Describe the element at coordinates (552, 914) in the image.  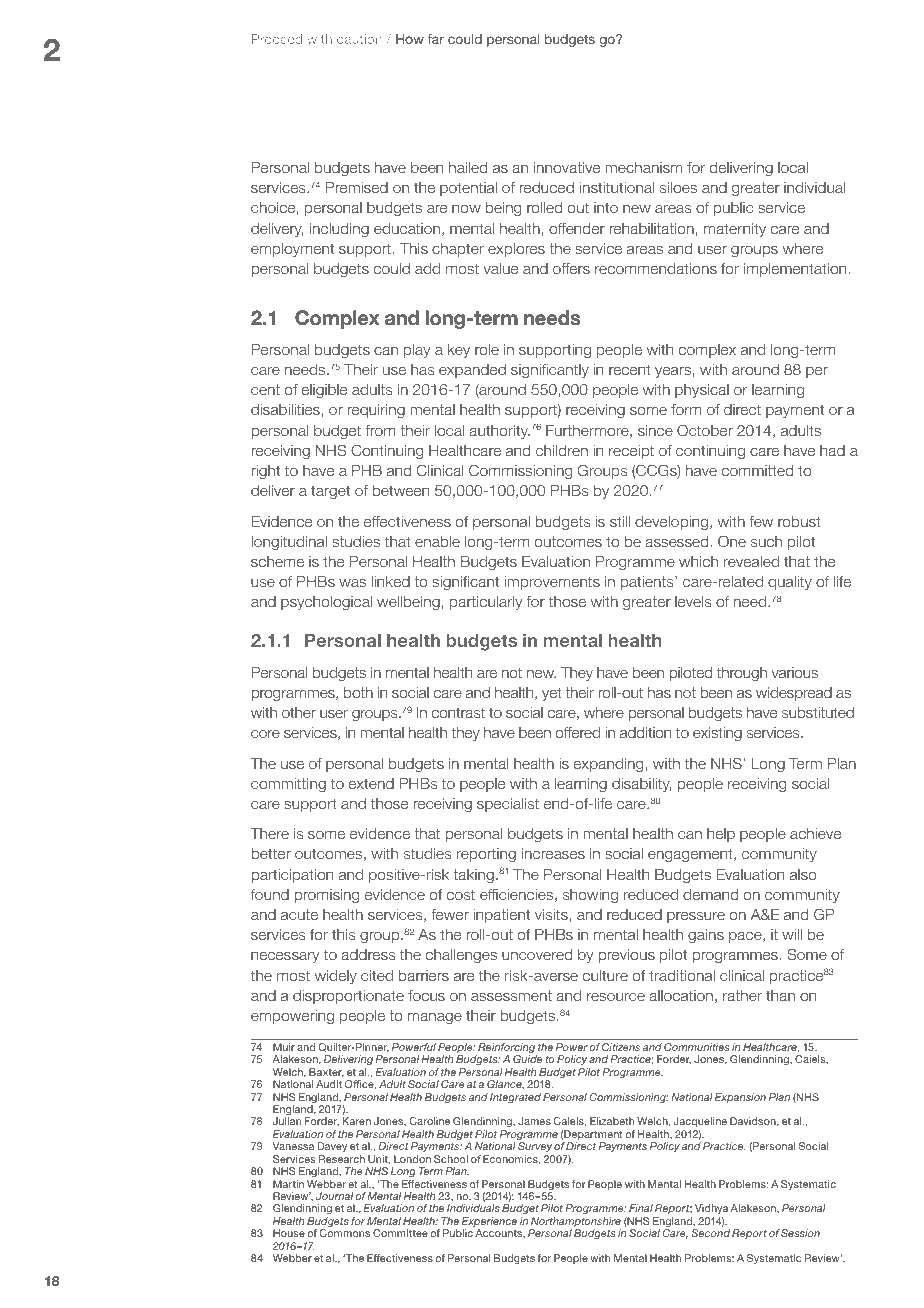
I see `visits` at that location.
